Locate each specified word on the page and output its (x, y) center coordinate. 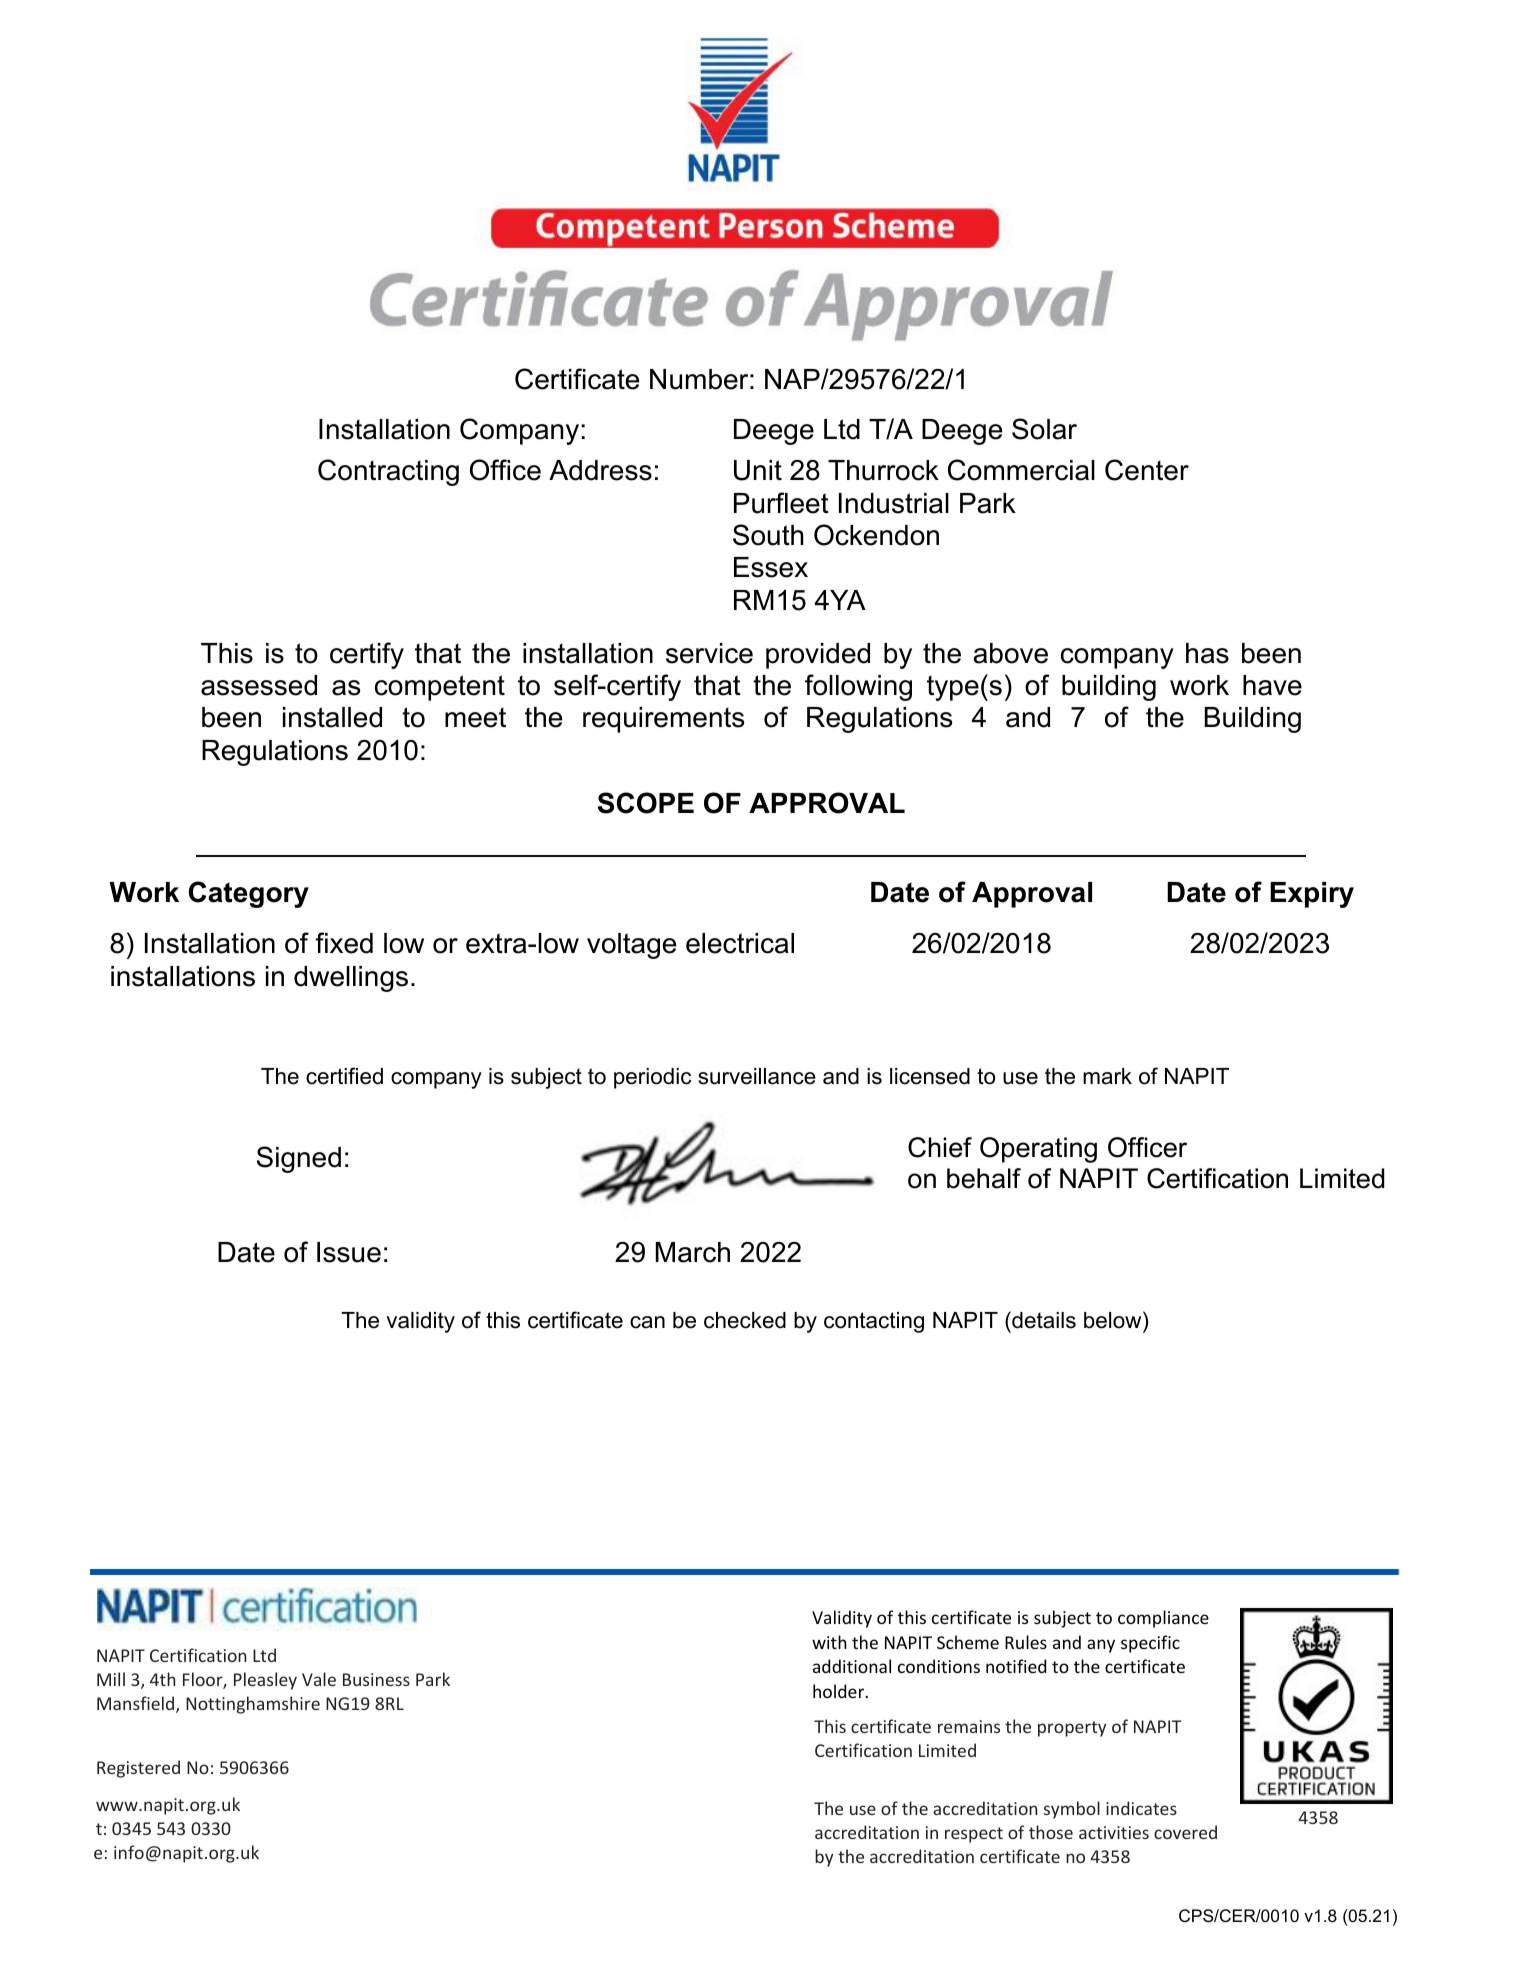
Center (1147, 470)
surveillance (757, 1076)
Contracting (388, 472)
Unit (758, 470)
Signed (299, 1159)
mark (1107, 1076)
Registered (138, 1769)
